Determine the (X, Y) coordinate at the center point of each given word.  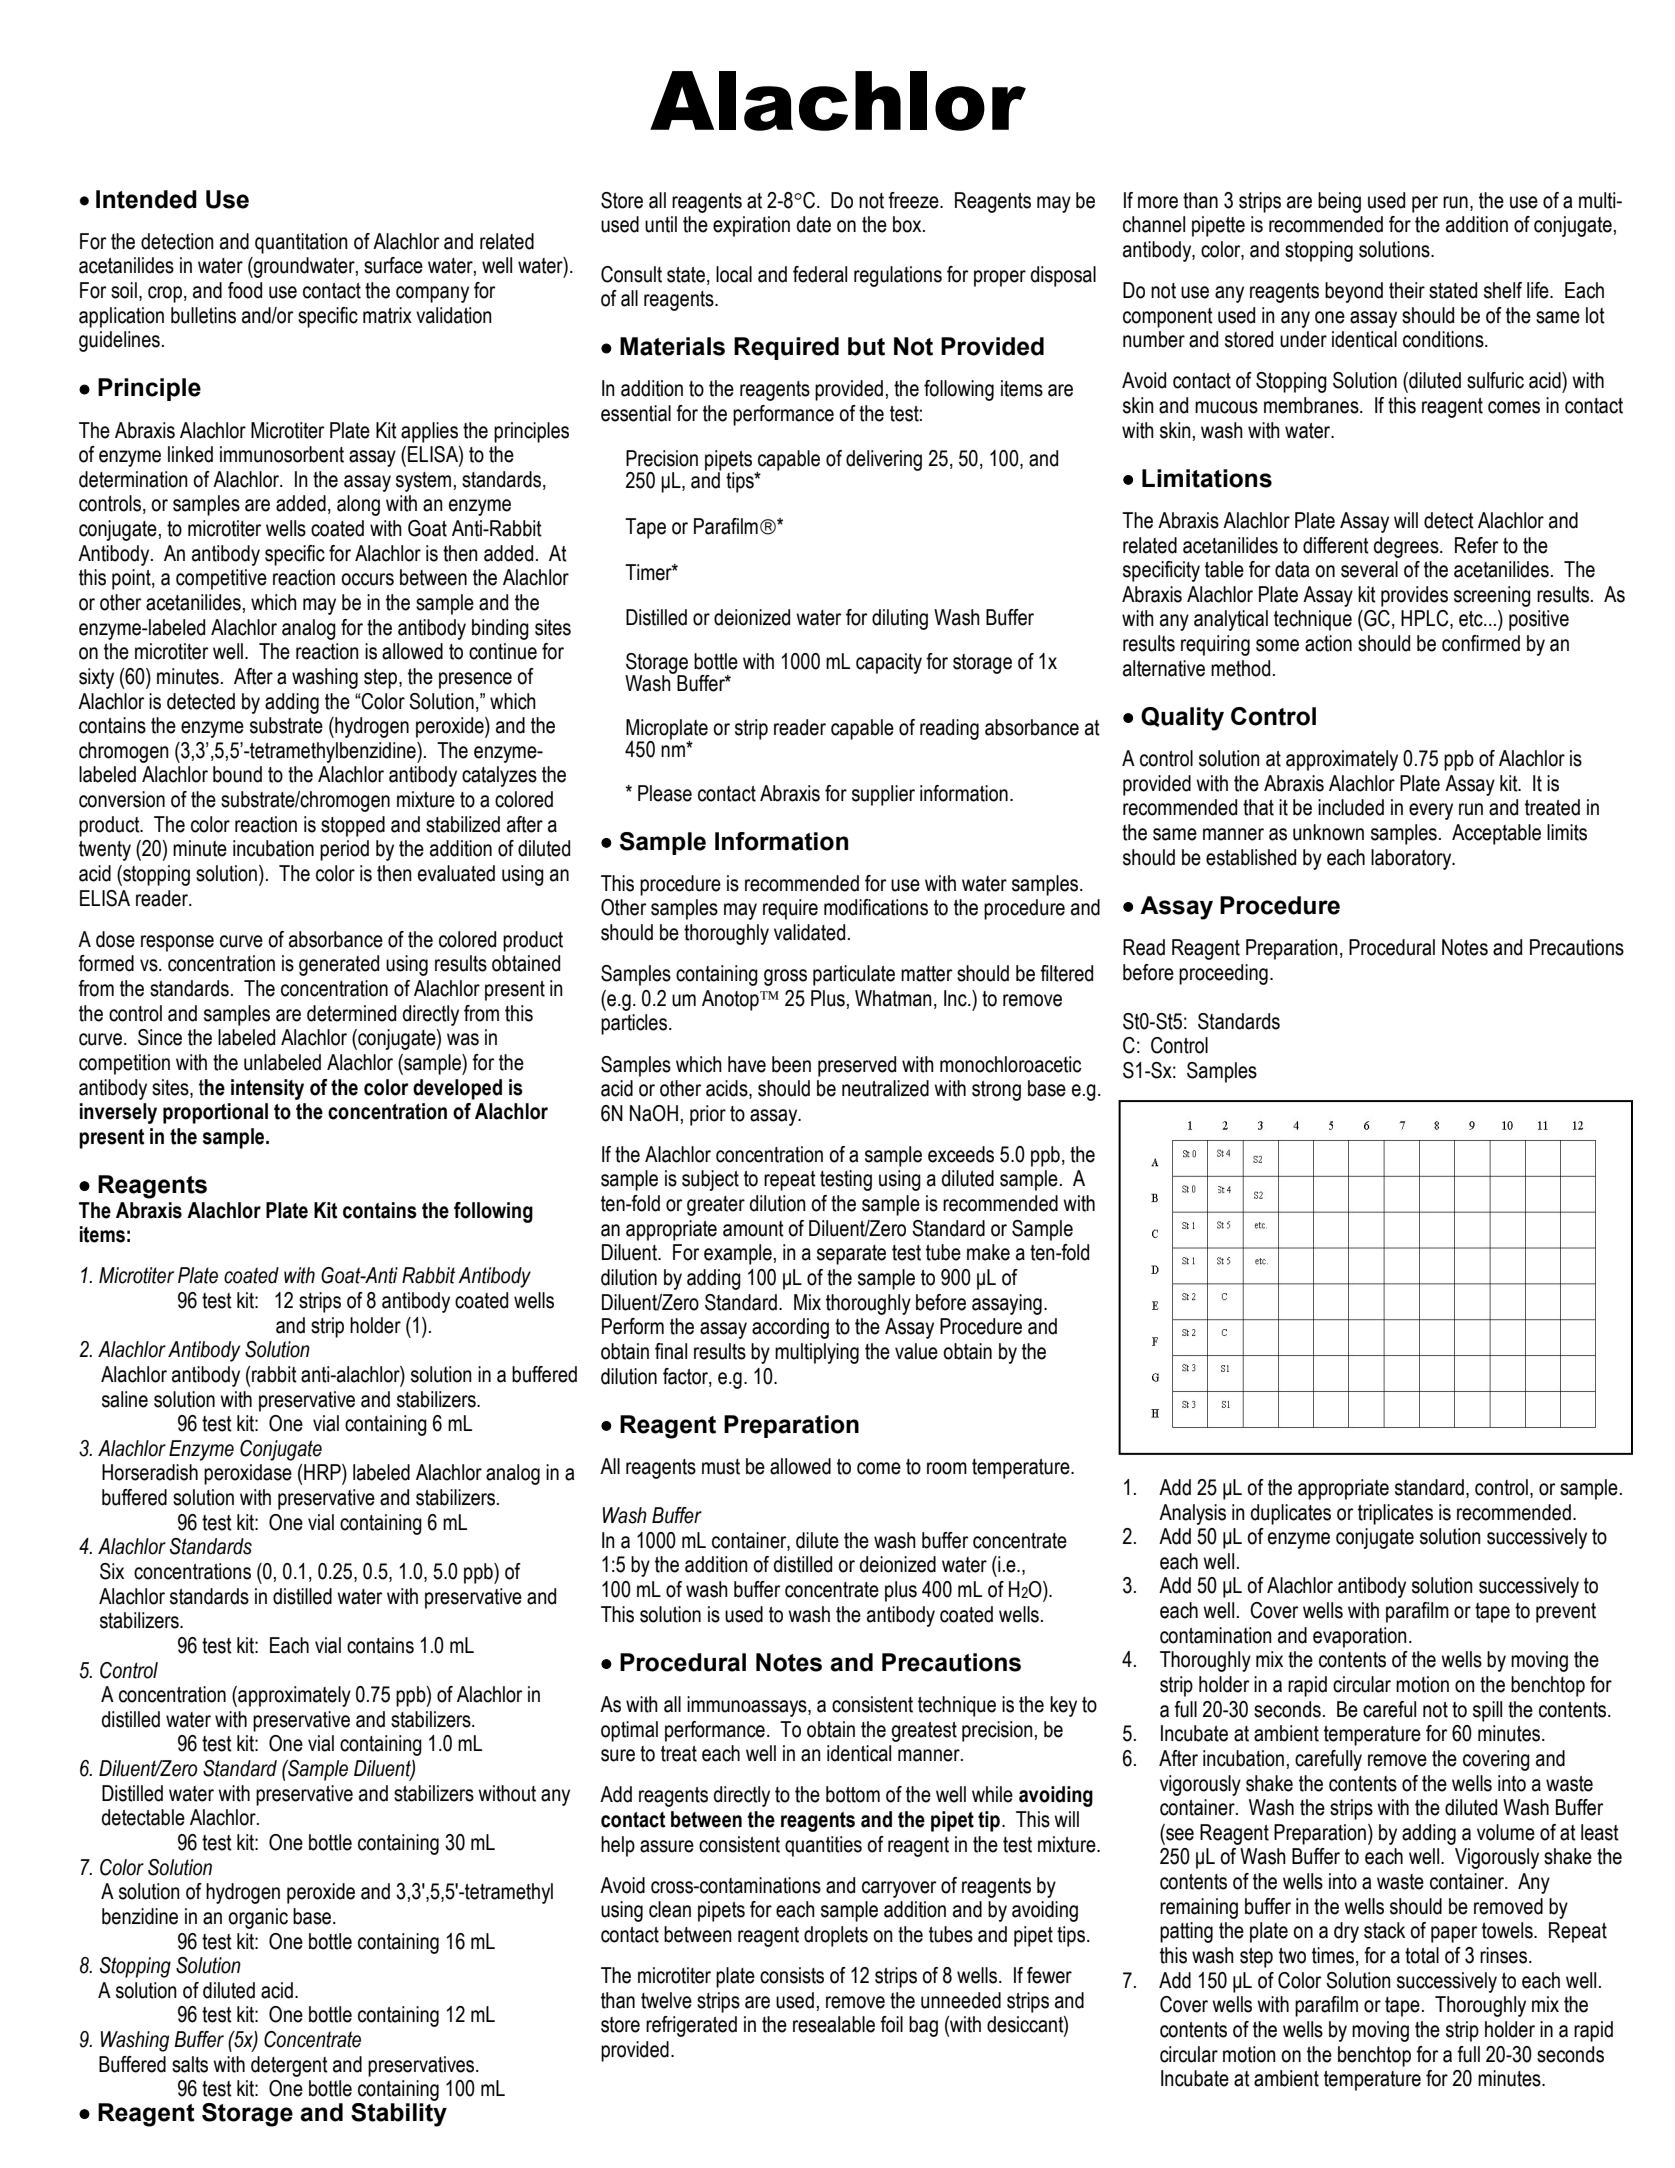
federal (820, 274)
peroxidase (248, 1474)
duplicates (1291, 1514)
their (1407, 290)
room (947, 1468)
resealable (834, 2024)
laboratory (1412, 859)
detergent (289, 2066)
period (344, 850)
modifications (876, 907)
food (245, 290)
